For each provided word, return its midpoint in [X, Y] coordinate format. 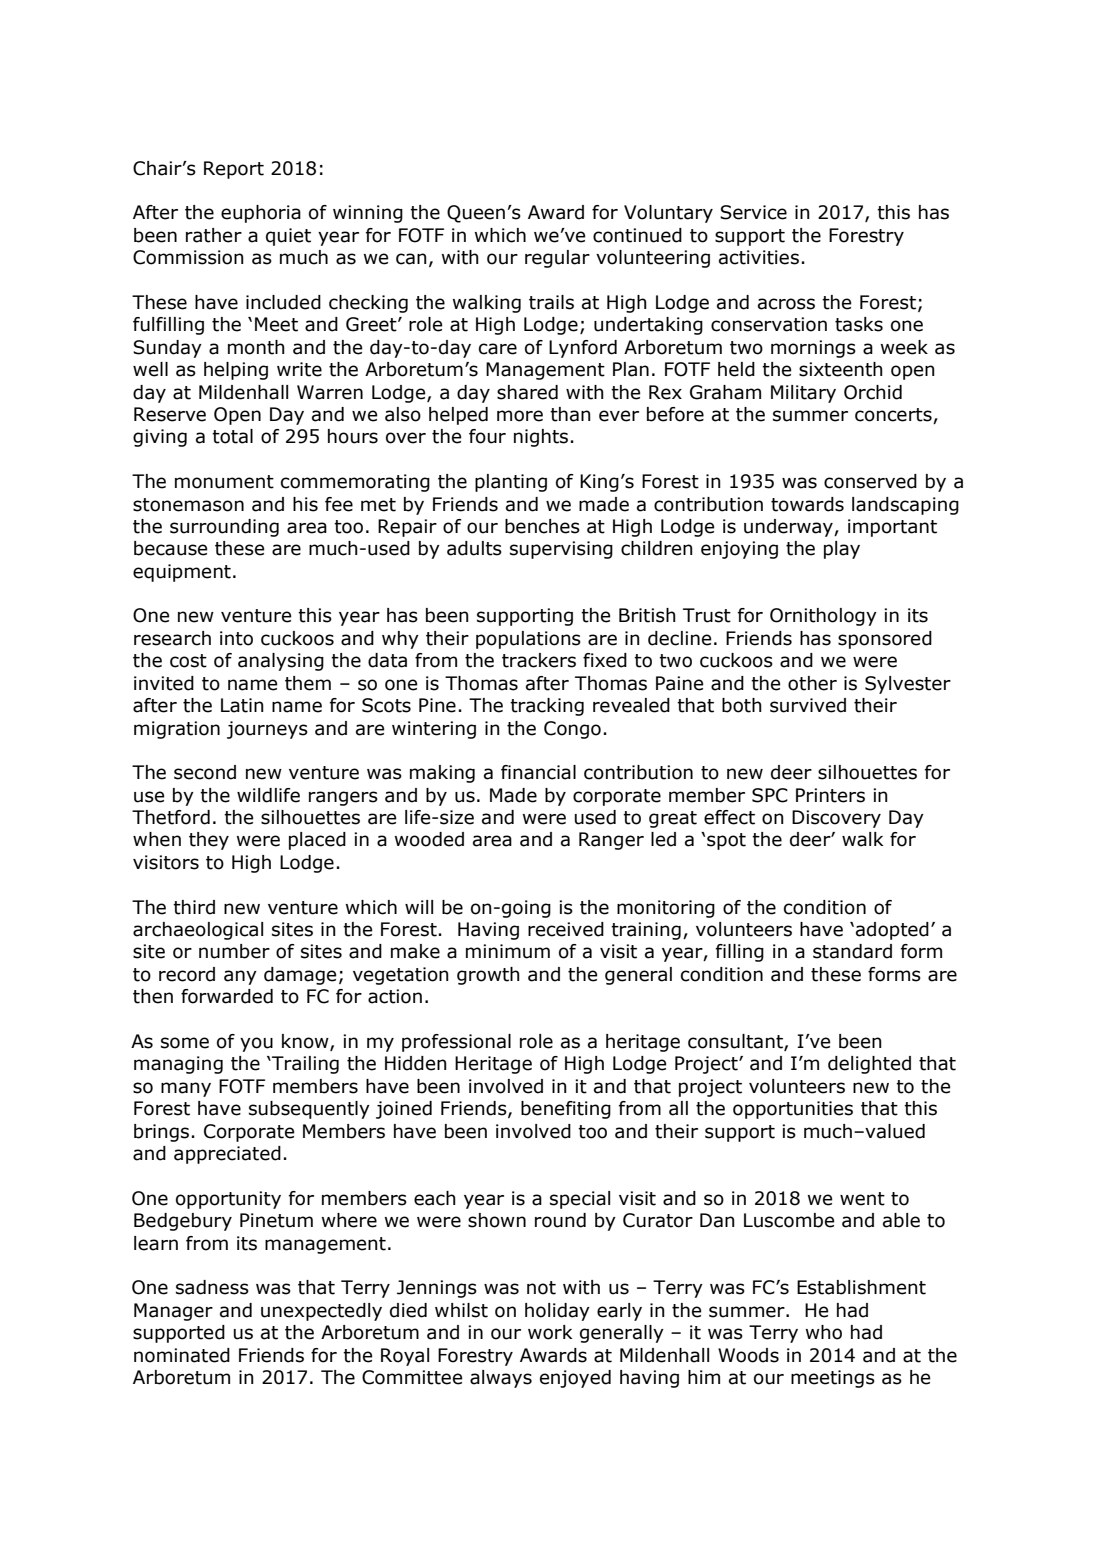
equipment [182, 573]
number [234, 951]
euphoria [261, 214]
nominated [182, 1355]
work [550, 1332]
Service [753, 212]
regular [557, 259]
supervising [561, 550]
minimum [508, 951]
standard [852, 951]
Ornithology [823, 617]
